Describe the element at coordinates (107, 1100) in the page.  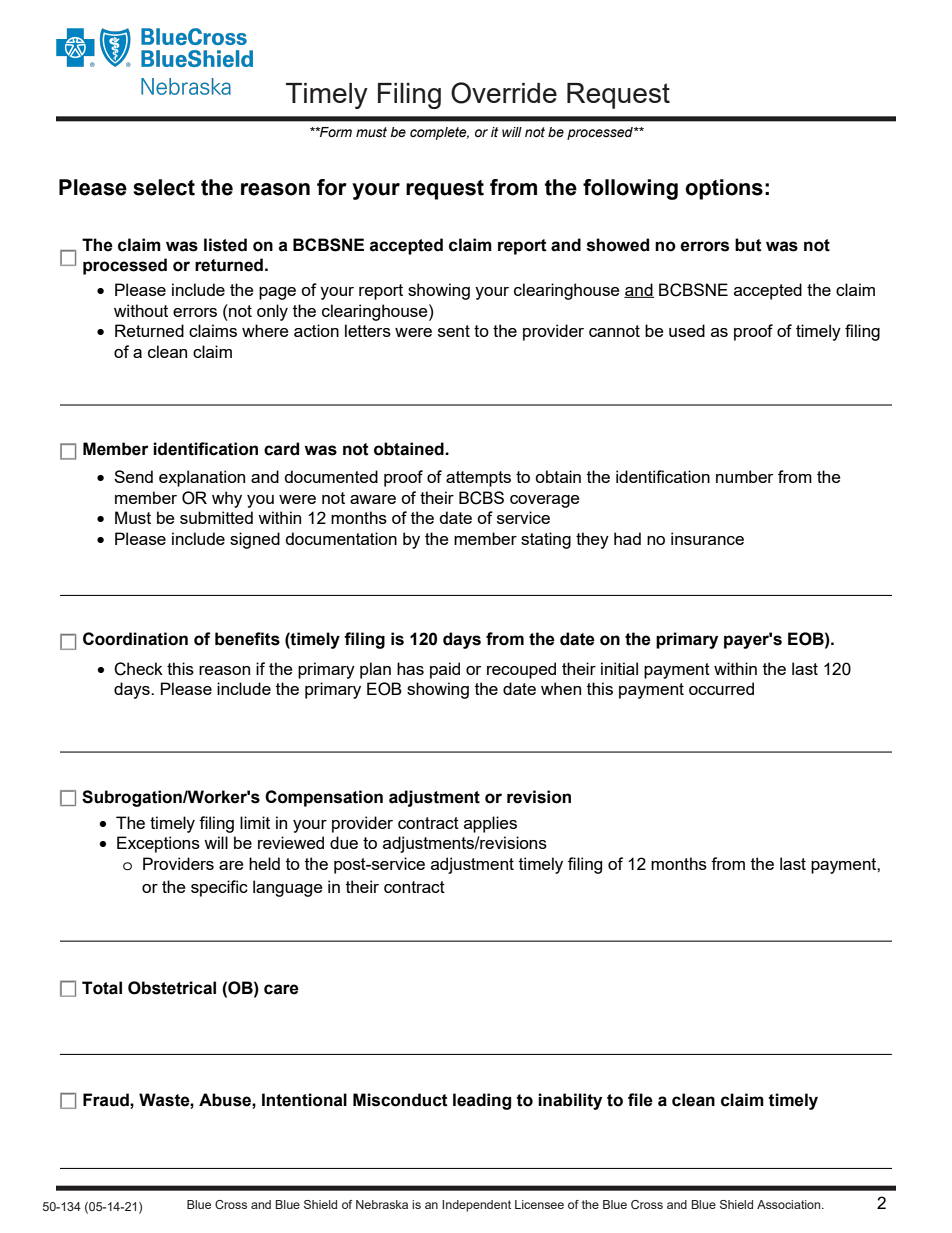
I see `Fraud` at that location.
